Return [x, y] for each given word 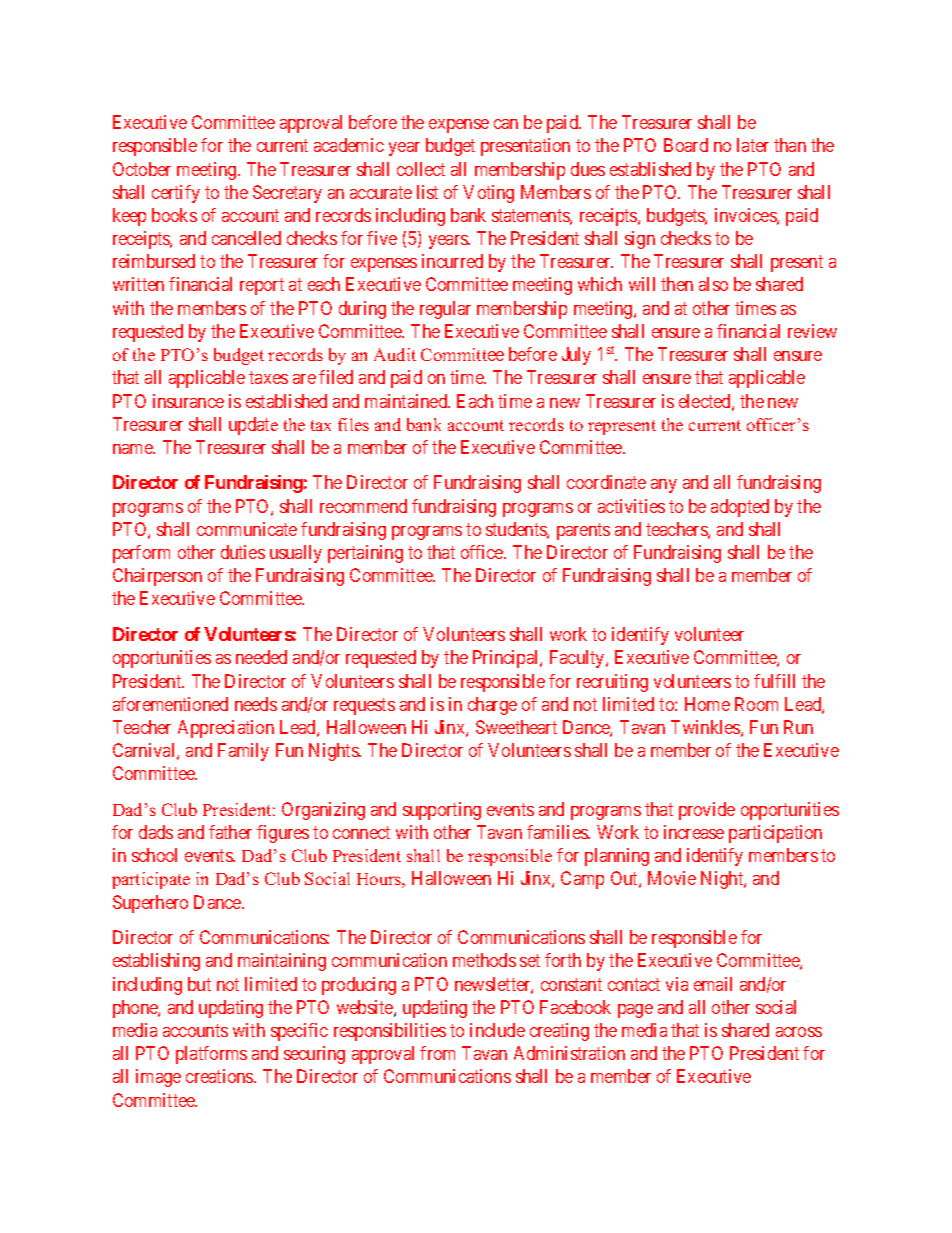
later [753, 145]
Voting [488, 194]
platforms [211, 1055]
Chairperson [157, 577]
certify [176, 194]
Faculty [578, 659]
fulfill [774, 681]
